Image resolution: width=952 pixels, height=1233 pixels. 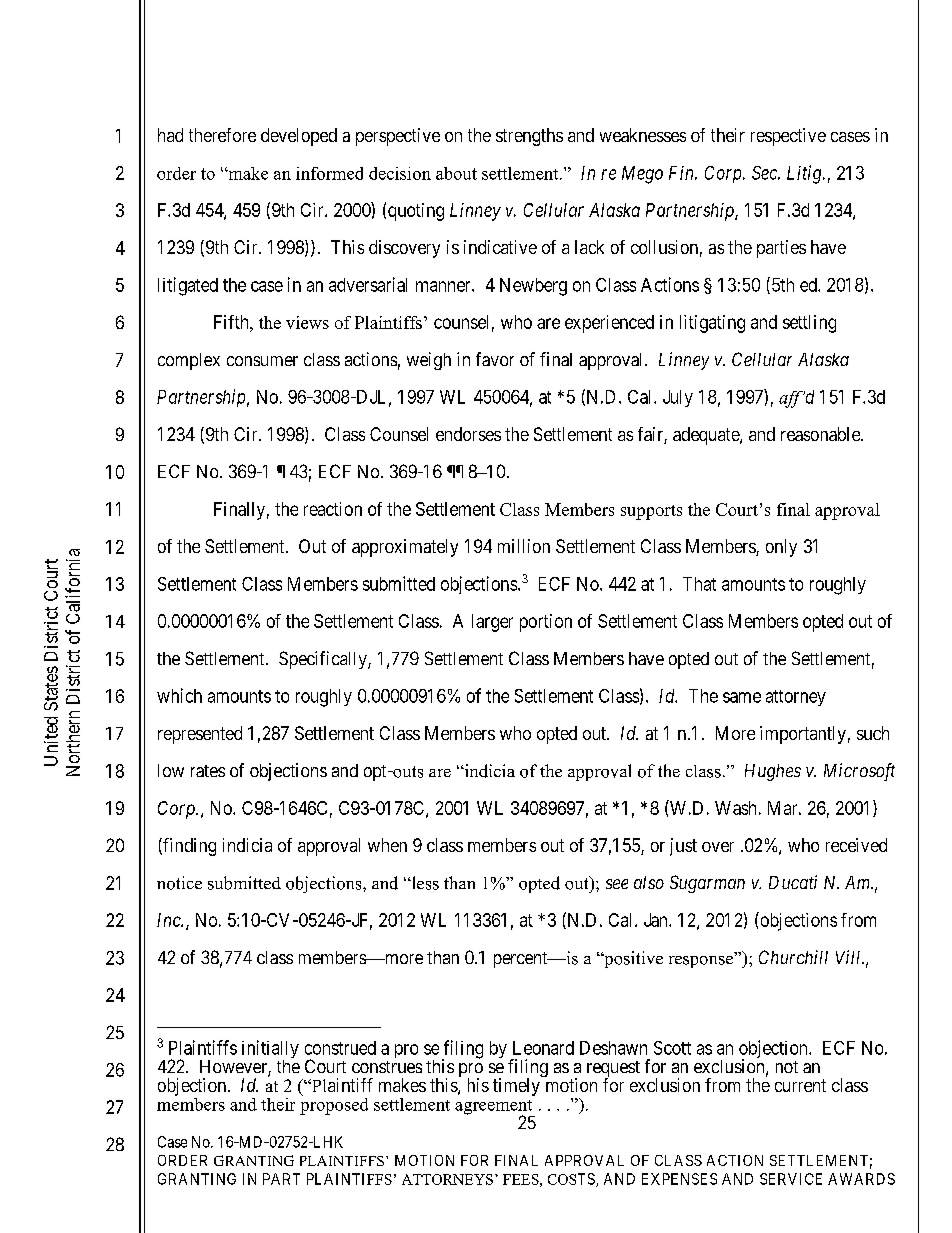 What do you see at coordinates (495, 1108) in the image?
I see `agreement` at bounding box center [495, 1108].
